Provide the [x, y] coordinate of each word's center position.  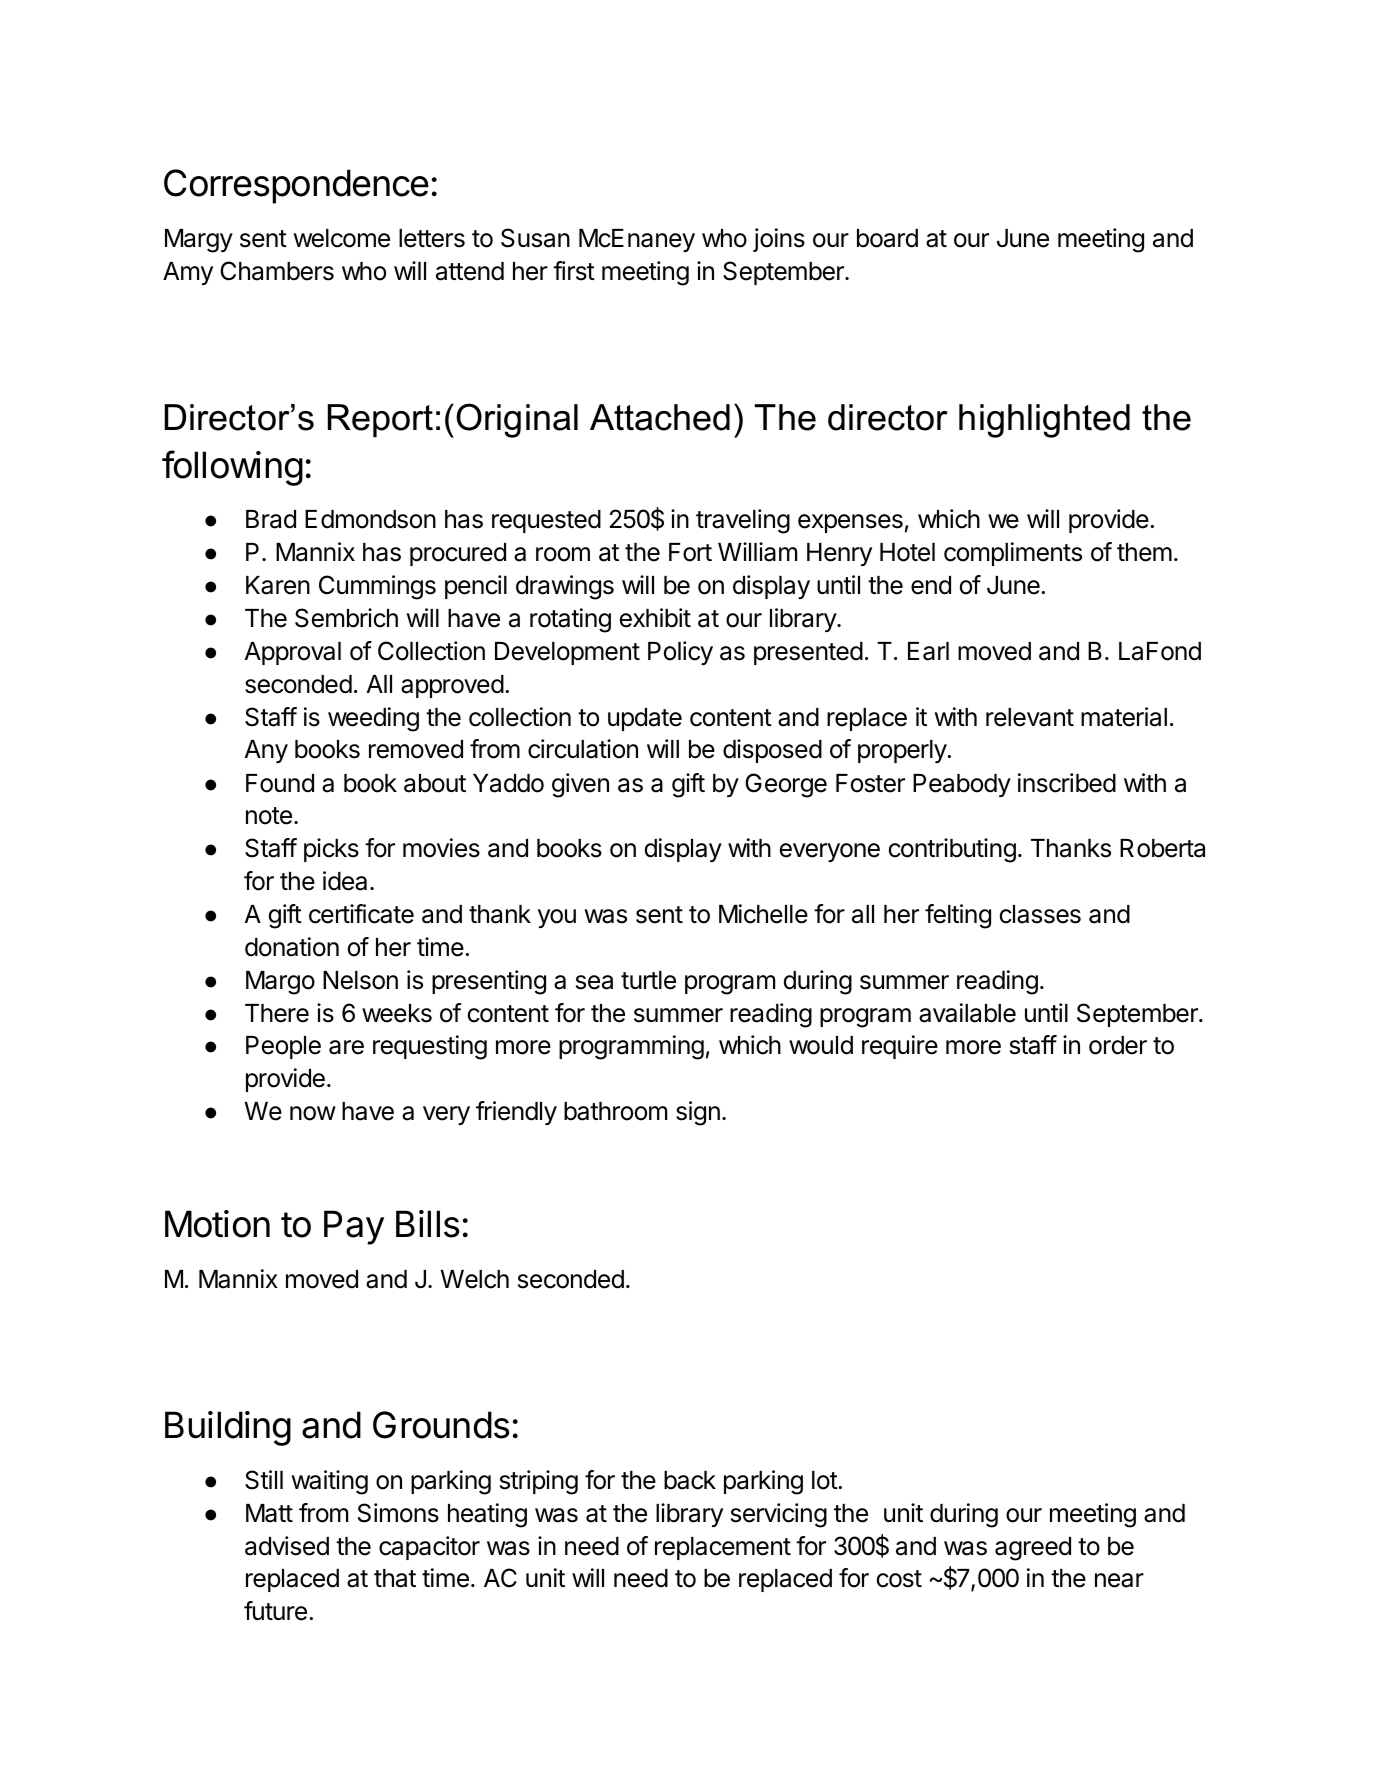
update [645, 719]
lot [825, 1480]
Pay [354, 1227]
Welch [475, 1279]
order [1118, 1045]
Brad [271, 519]
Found [280, 783]
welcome [342, 238]
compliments [1013, 554]
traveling [743, 521]
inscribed [1067, 783]
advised [287, 1546]
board [887, 238]
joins [779, 240]
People [283, 1047]
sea [594, 982]
